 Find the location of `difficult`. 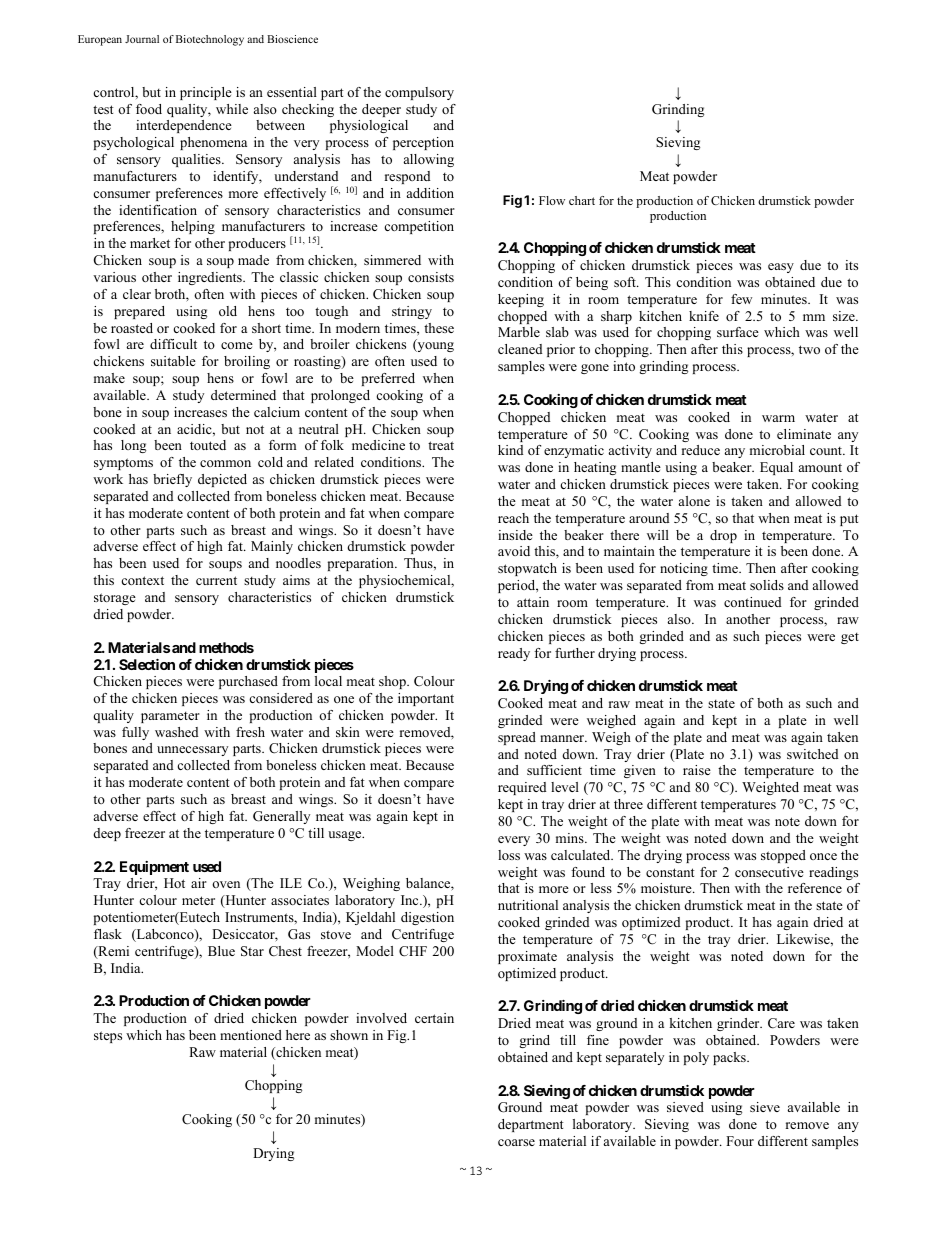

difficult is located at coordinates (173, 344).
